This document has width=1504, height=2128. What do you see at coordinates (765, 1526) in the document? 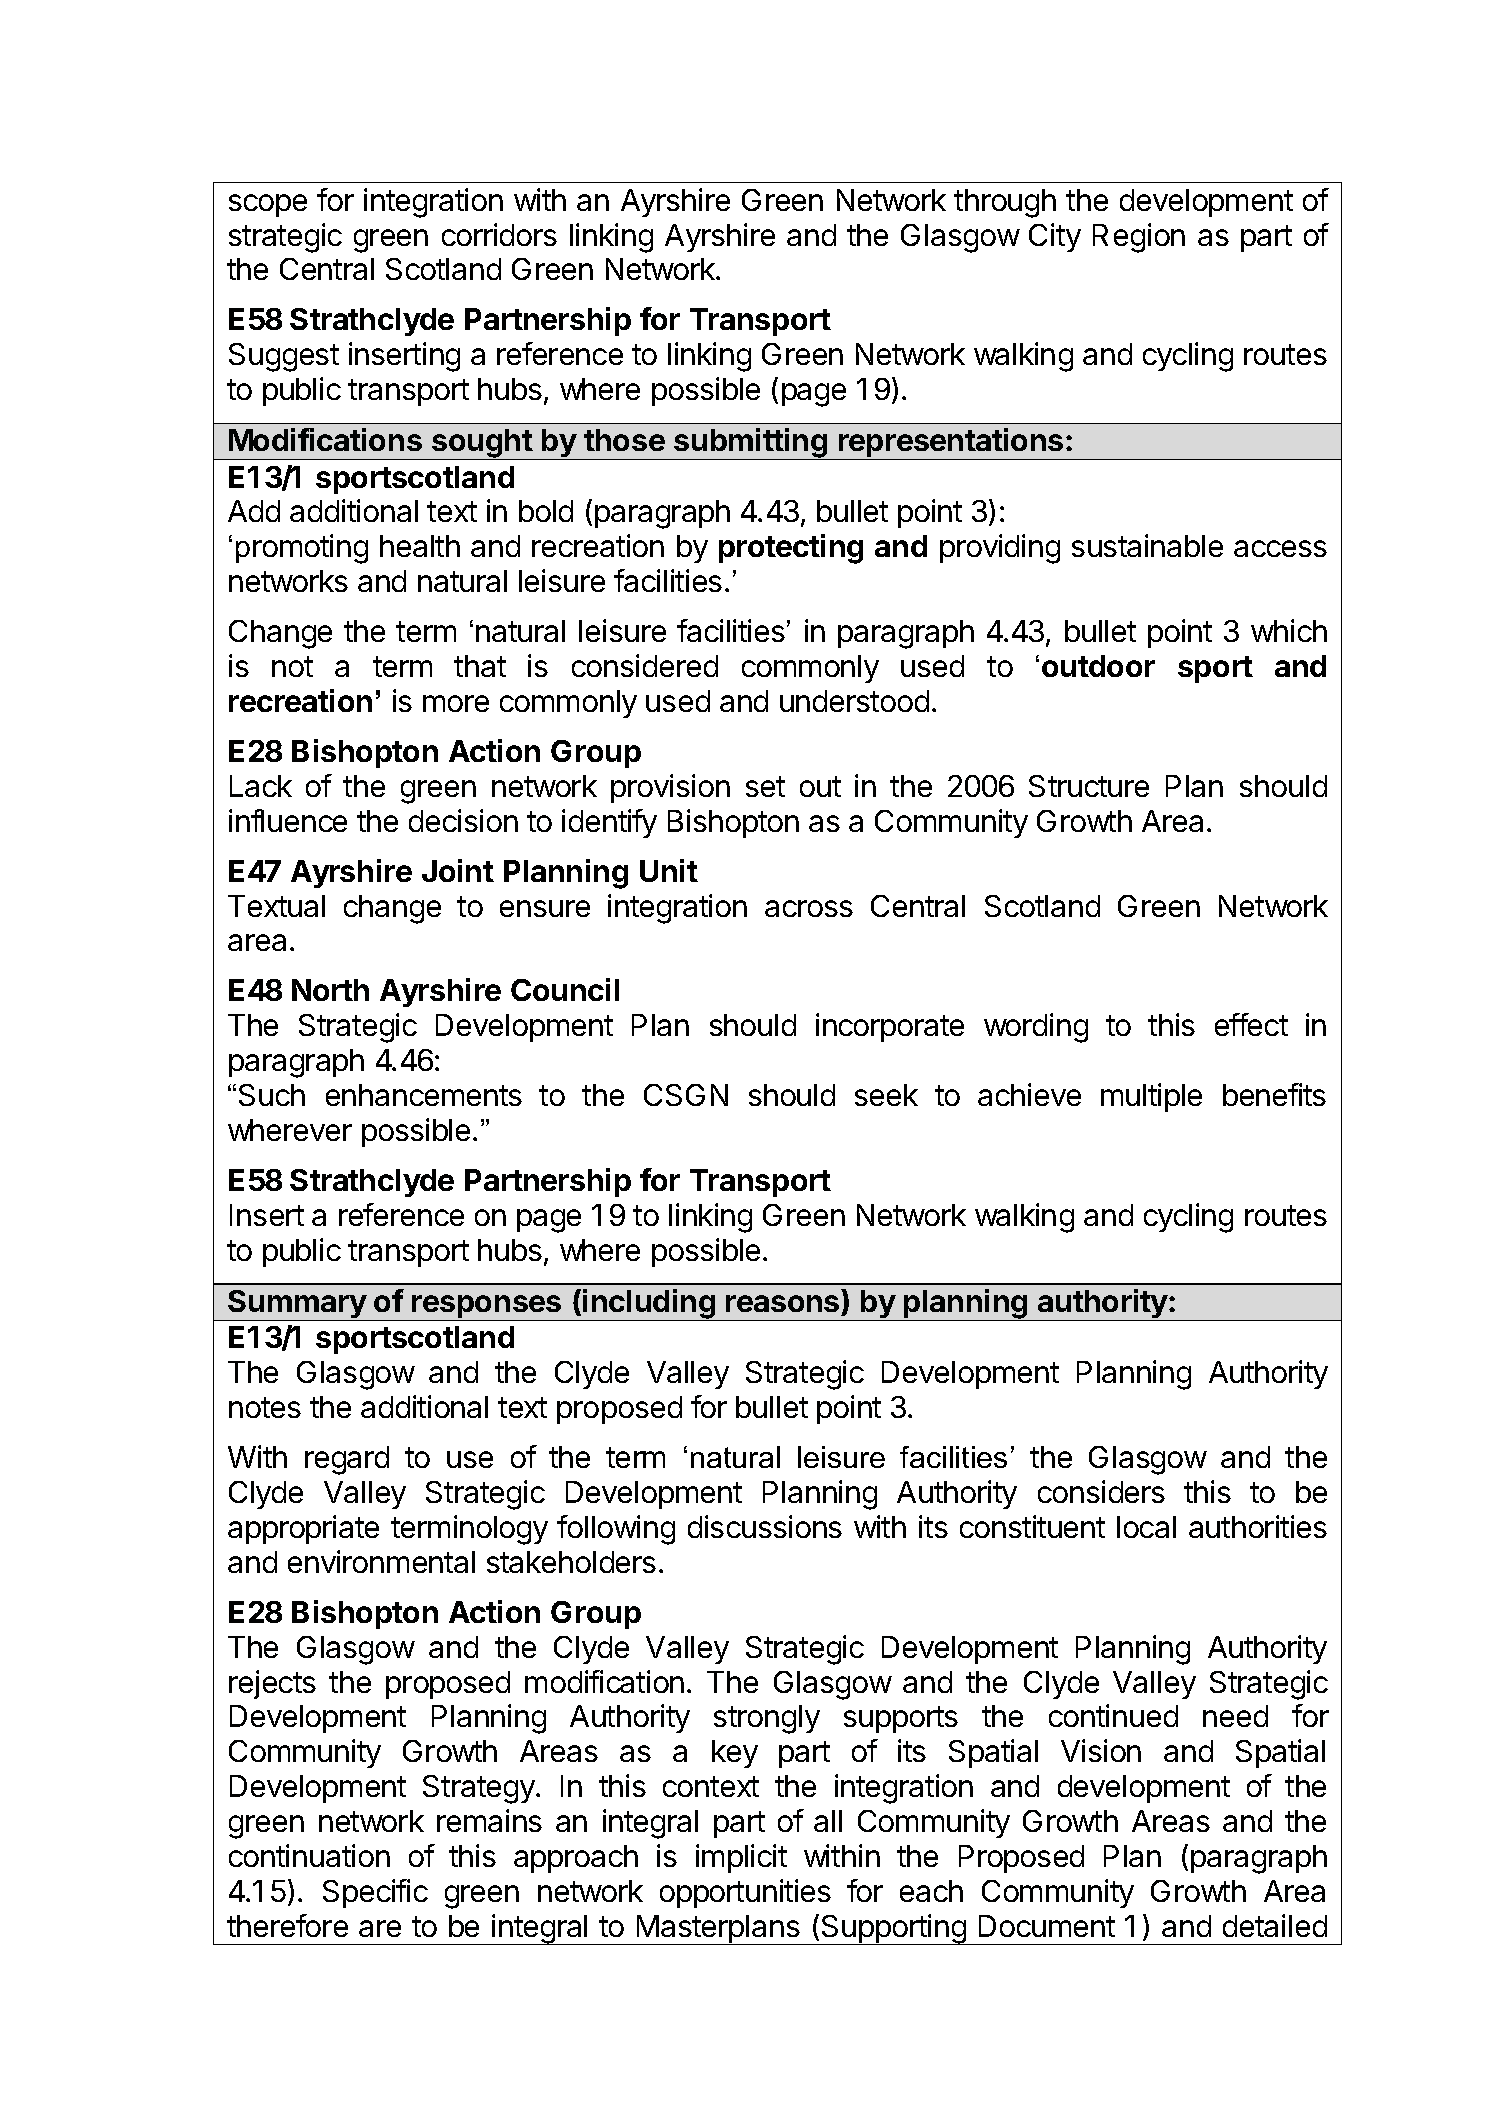
I see `discussions` at bounding box center [765, 1526].
